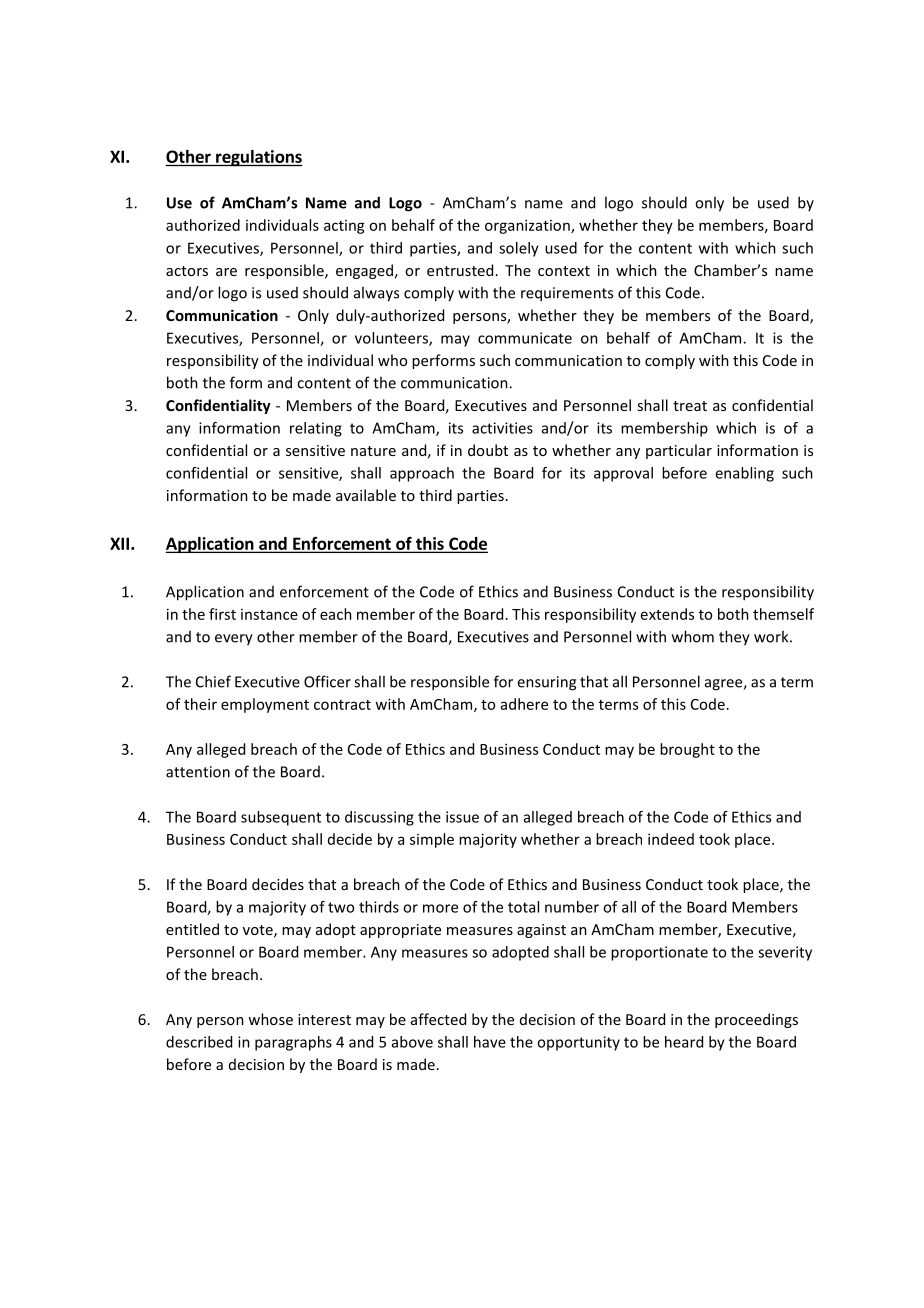 Image resolution: width=924 pixels, height=1308 pixels. What do you see at coordinates (199, 1042) in the document?
I see `described` at bounding box center [199, 1042].
